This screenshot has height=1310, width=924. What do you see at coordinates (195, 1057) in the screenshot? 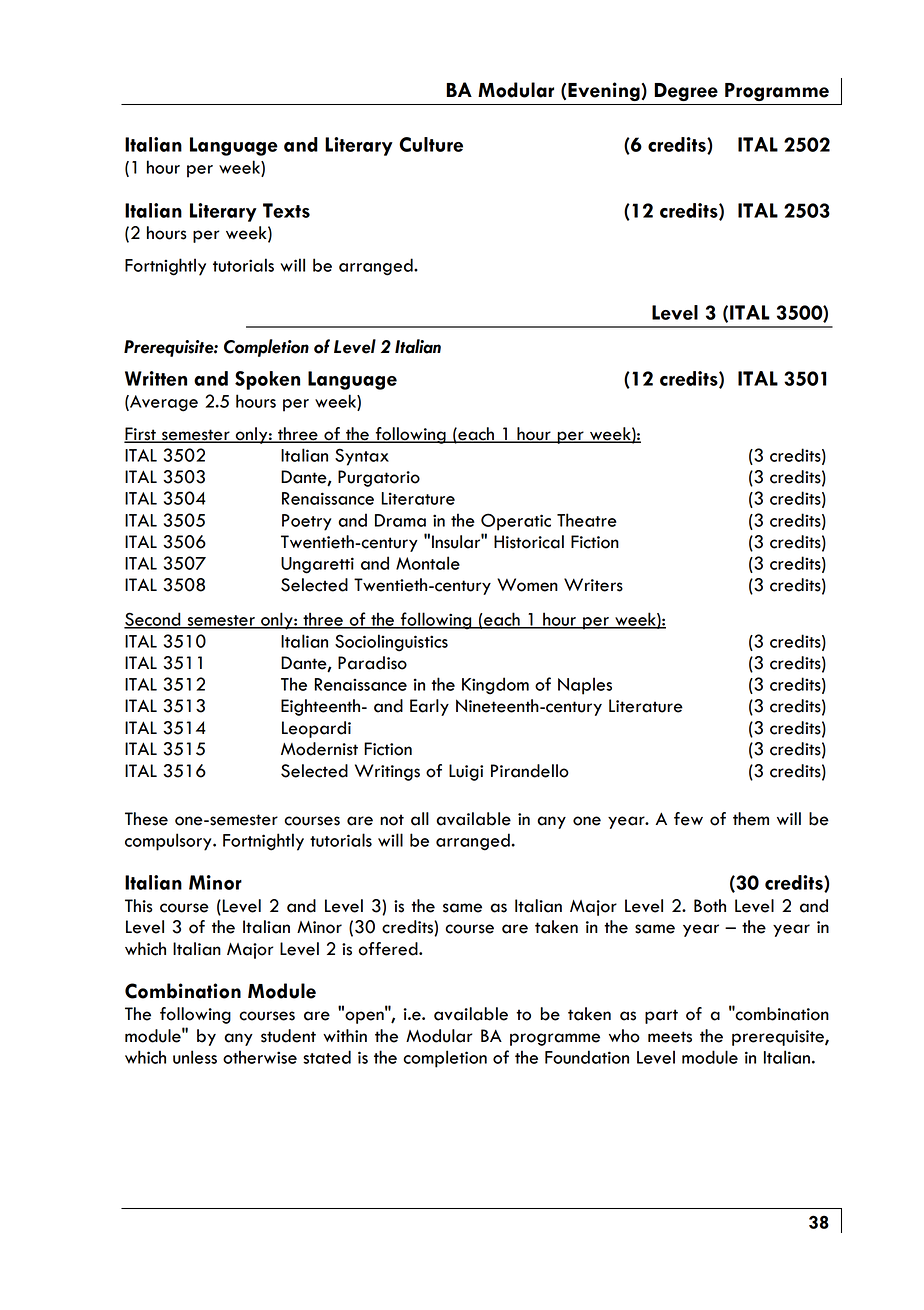
I see `unless` at bounding box center [195, 1057].
